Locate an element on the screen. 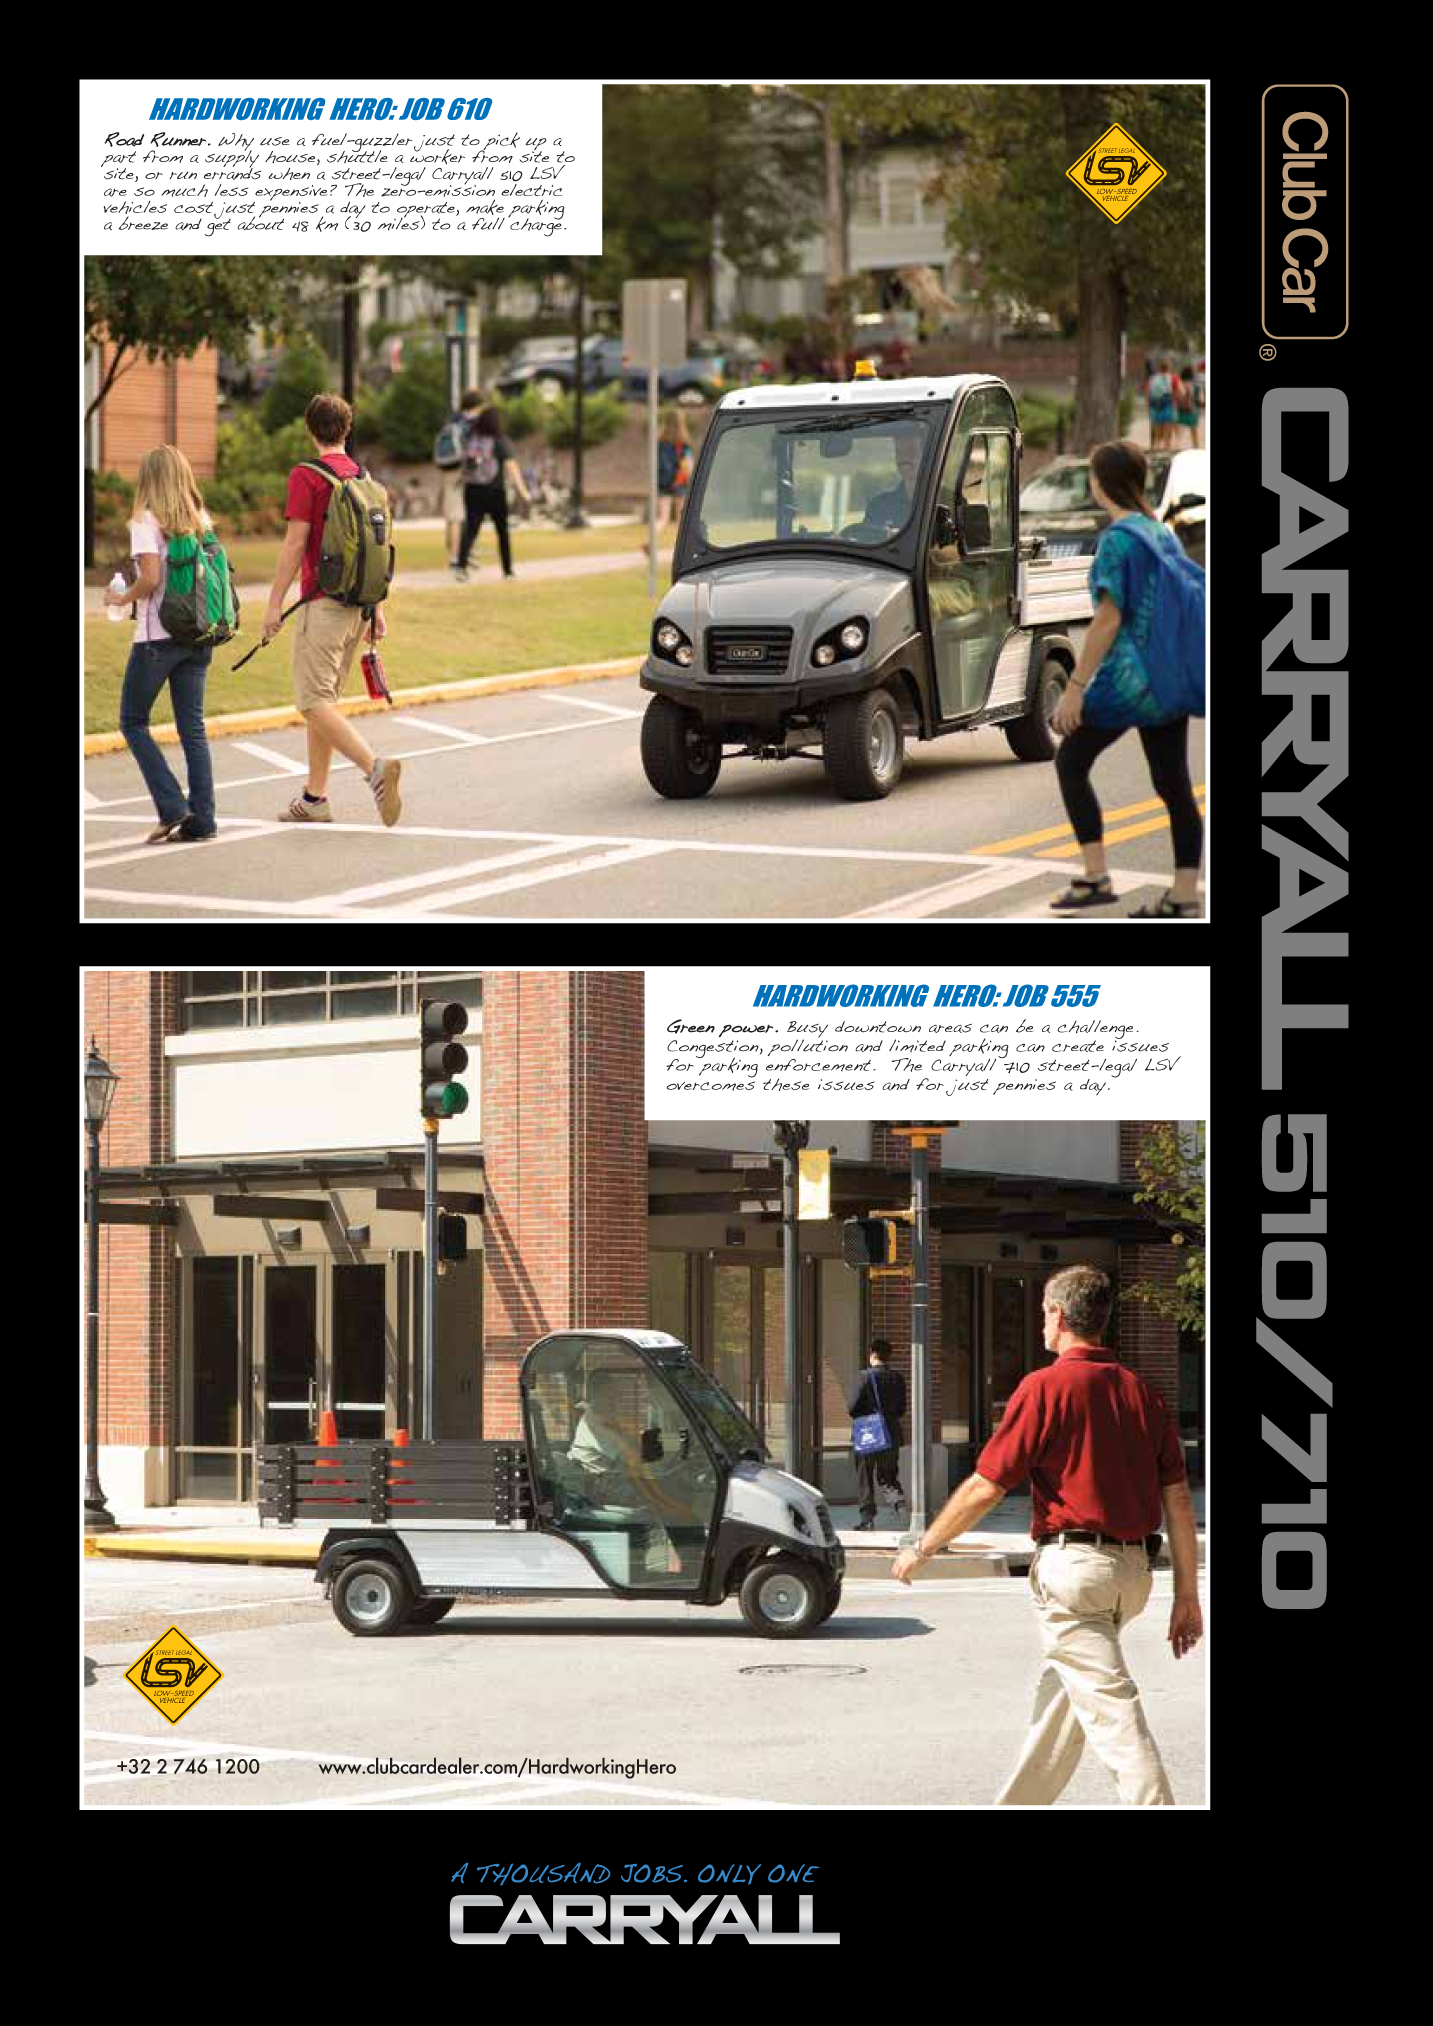 Image resolution: width=1433 pixels, height=2026 pixels. limited is located at coordinates (917, 1045).
